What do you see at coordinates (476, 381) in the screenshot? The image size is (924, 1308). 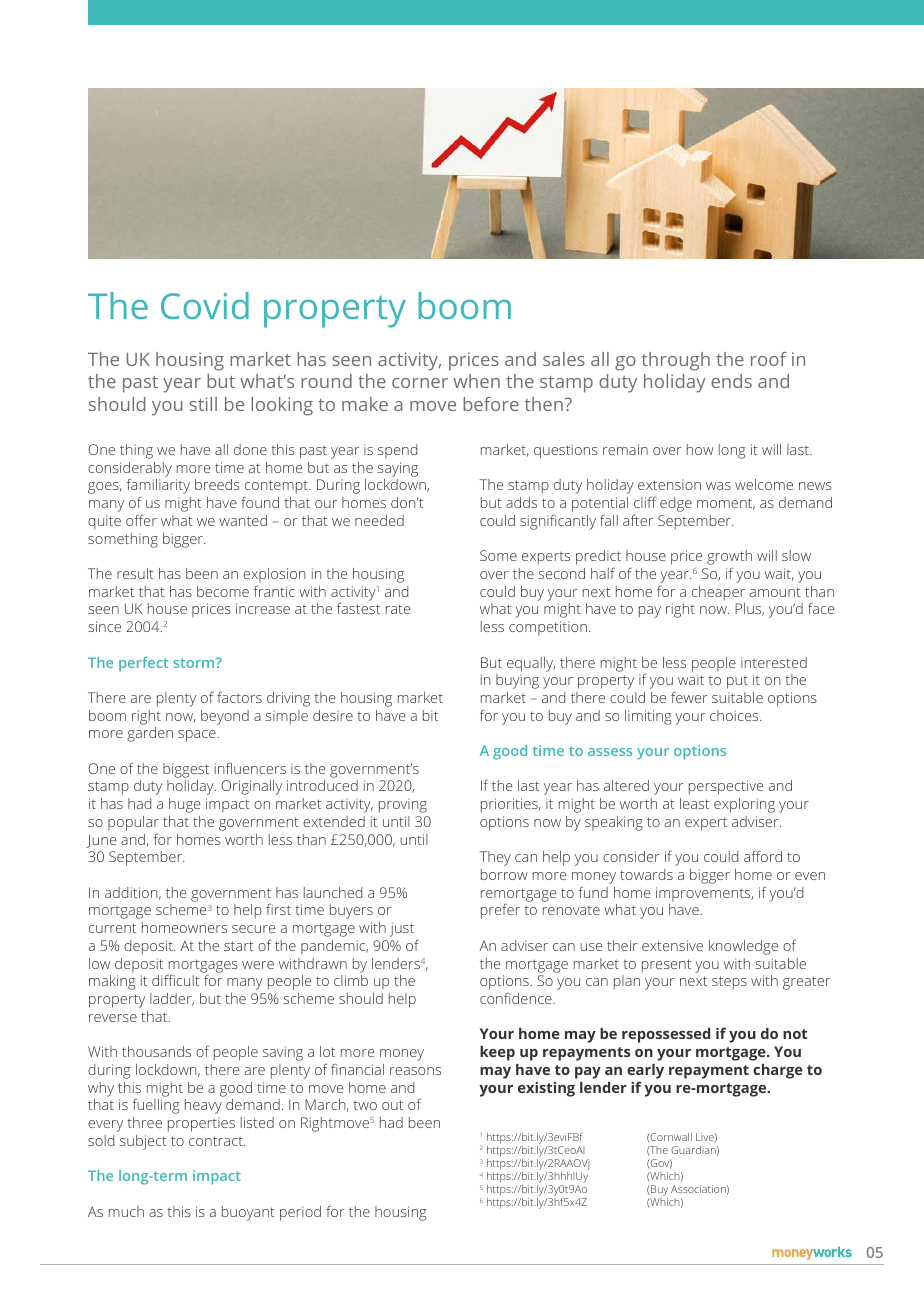 I see `when` at bounding box center [476, 381].
